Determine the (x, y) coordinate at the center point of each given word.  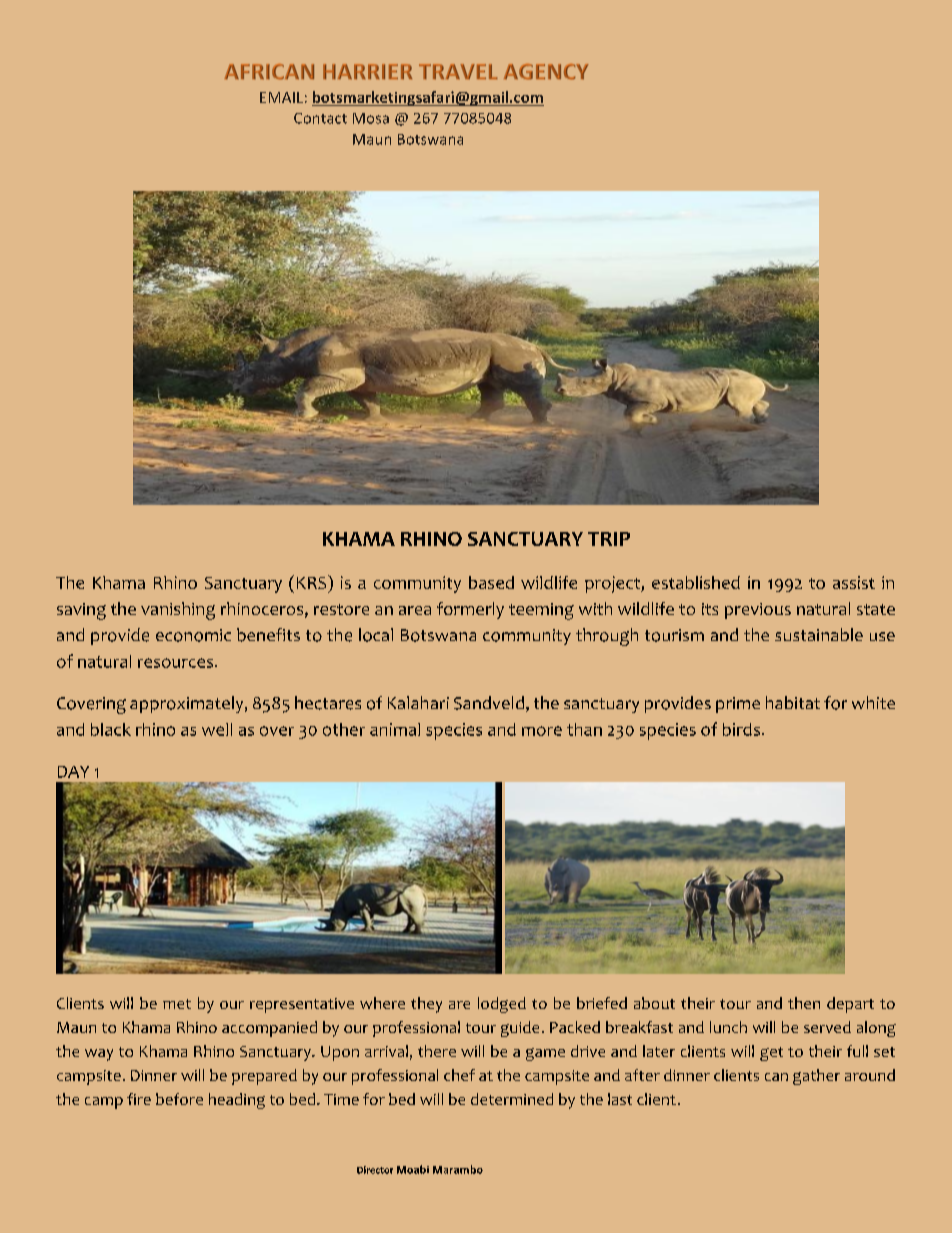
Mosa (371, 118)
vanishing (178, 611)
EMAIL (281, 97)
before (179, 1099)
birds (741, 729)
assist (854, 582)
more (542, 731)
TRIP (609, 539)
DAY (73, 772)
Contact (320, 118)
